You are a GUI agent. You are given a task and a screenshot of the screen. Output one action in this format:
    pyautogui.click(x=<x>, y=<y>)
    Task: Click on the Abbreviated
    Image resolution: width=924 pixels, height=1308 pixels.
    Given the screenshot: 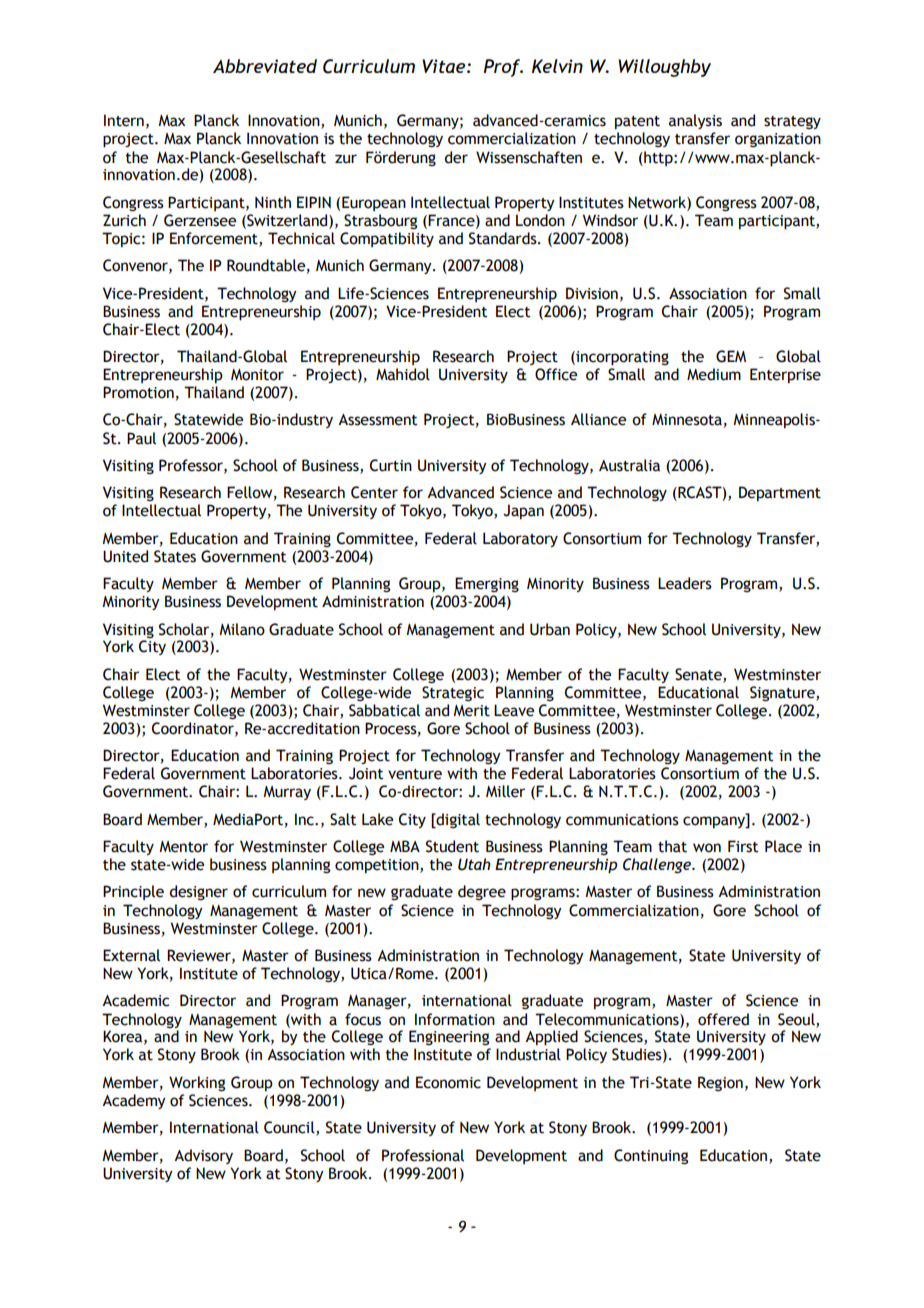 What is the action you would take?
    pyautogui.click(x=265, y=66)
